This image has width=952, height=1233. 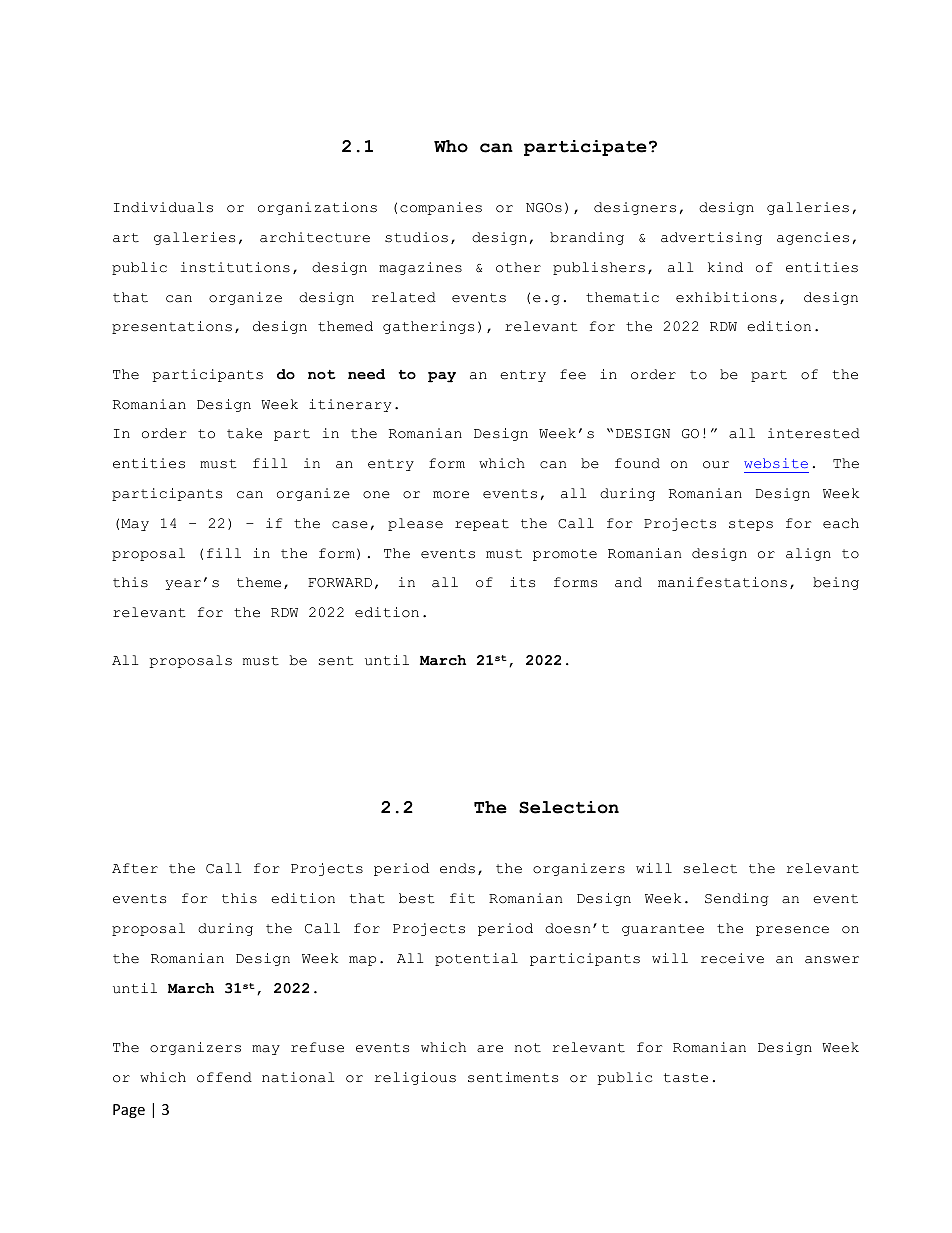 I want to click on manifestations, so click(x=722, y=582).
